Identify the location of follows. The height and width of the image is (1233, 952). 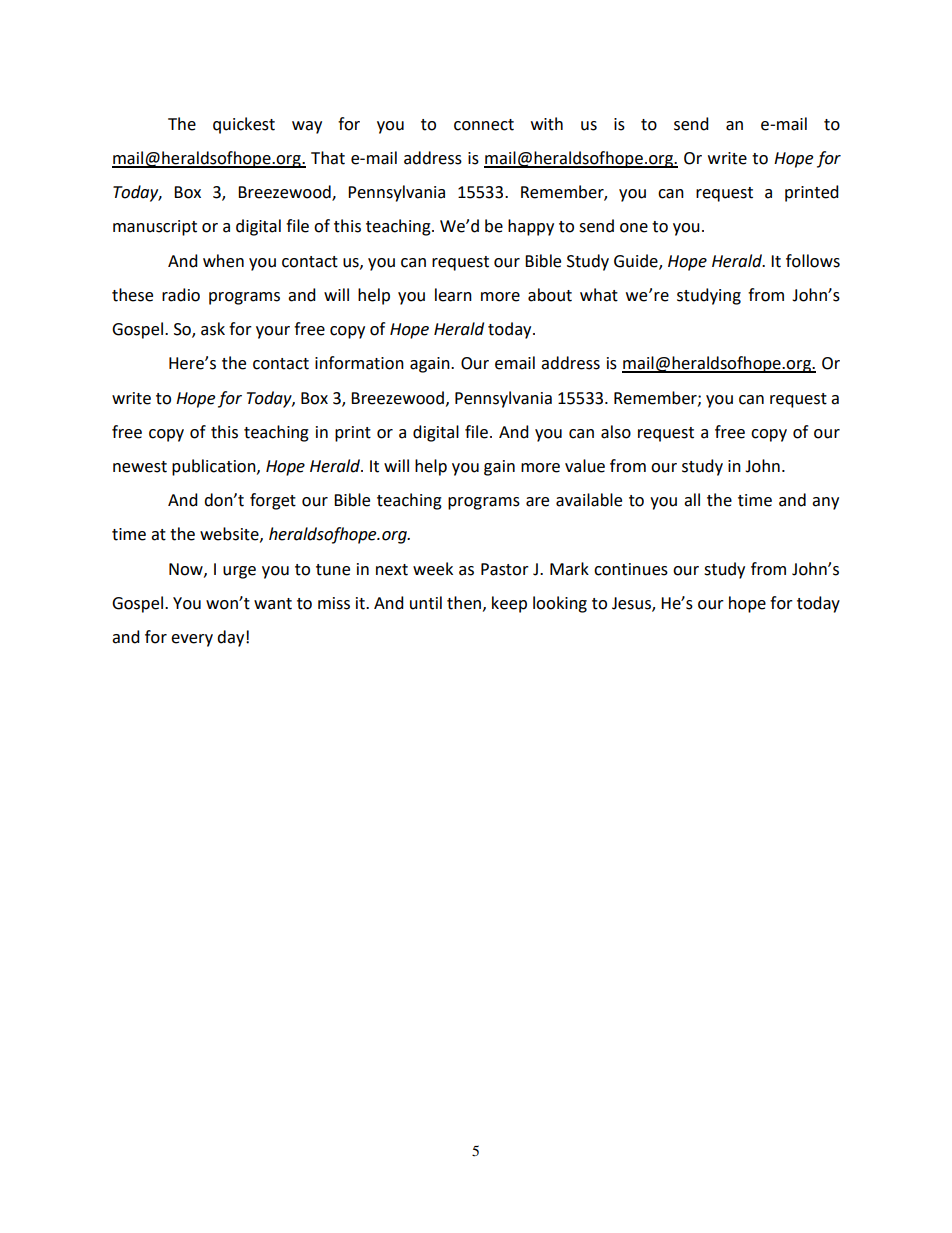
(813, 261).
